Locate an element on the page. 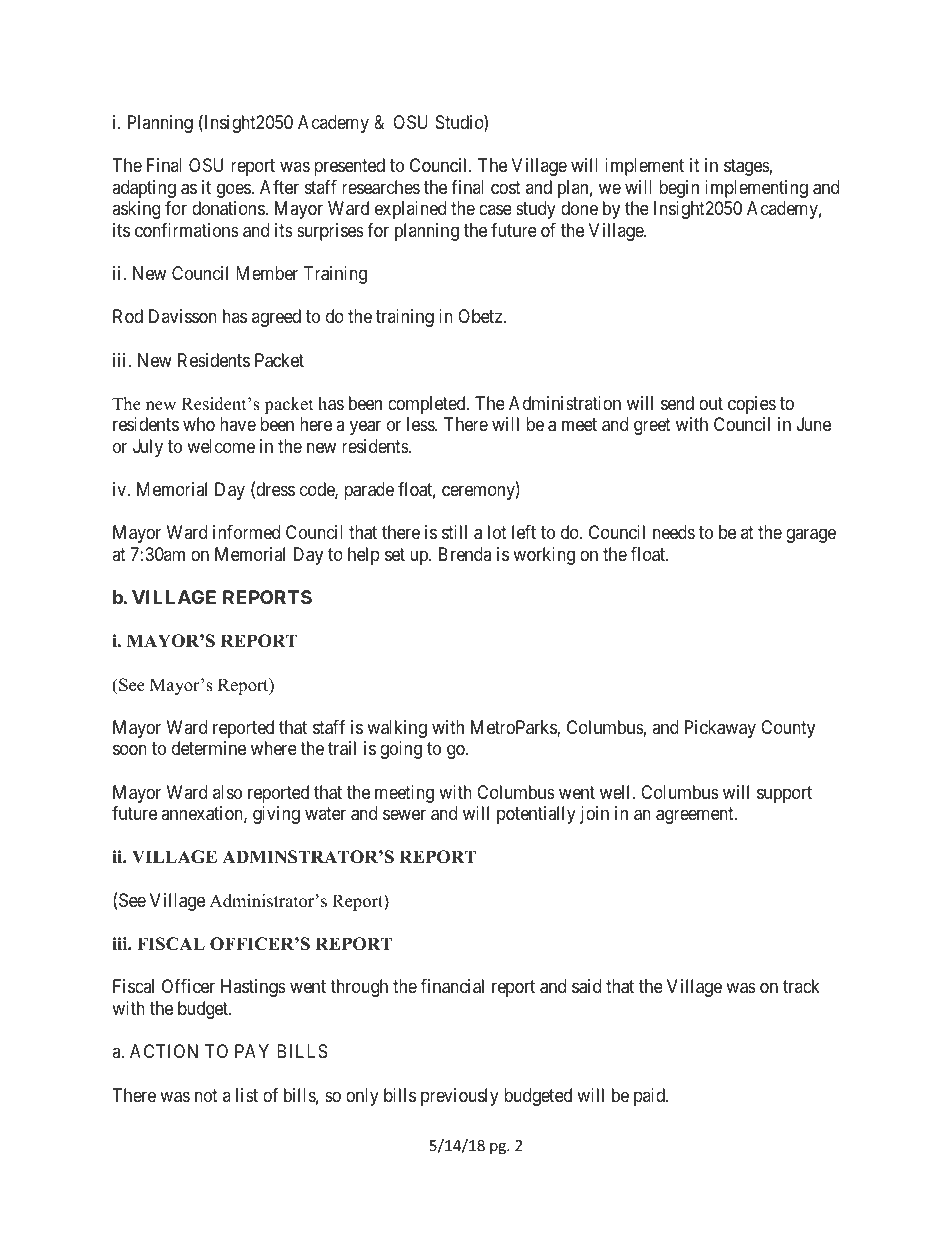 The image size is (952, 1233). previously is located at coordinates (460, 1097).
